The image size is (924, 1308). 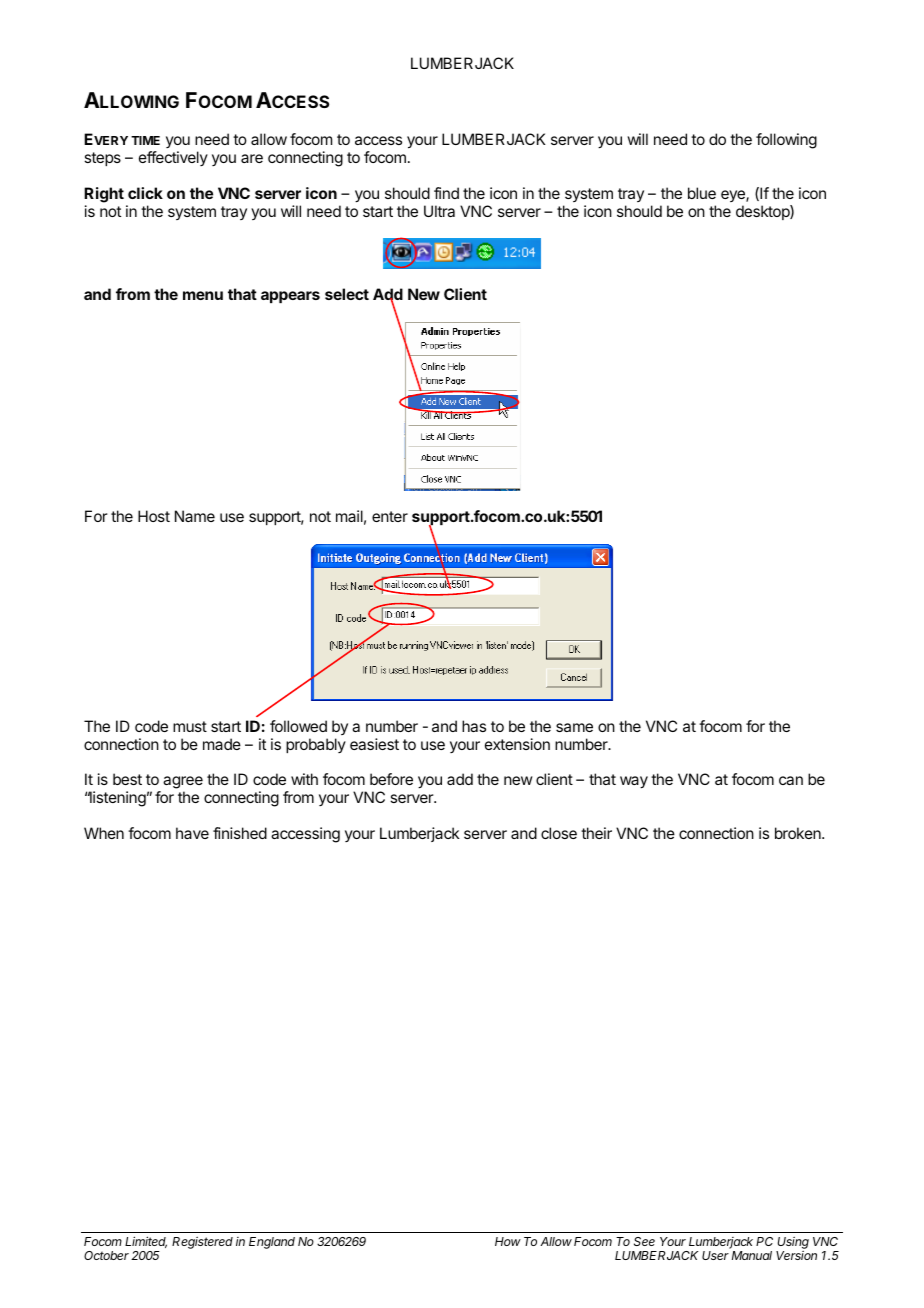 I want to click on close, so click(x=559, y=833).
